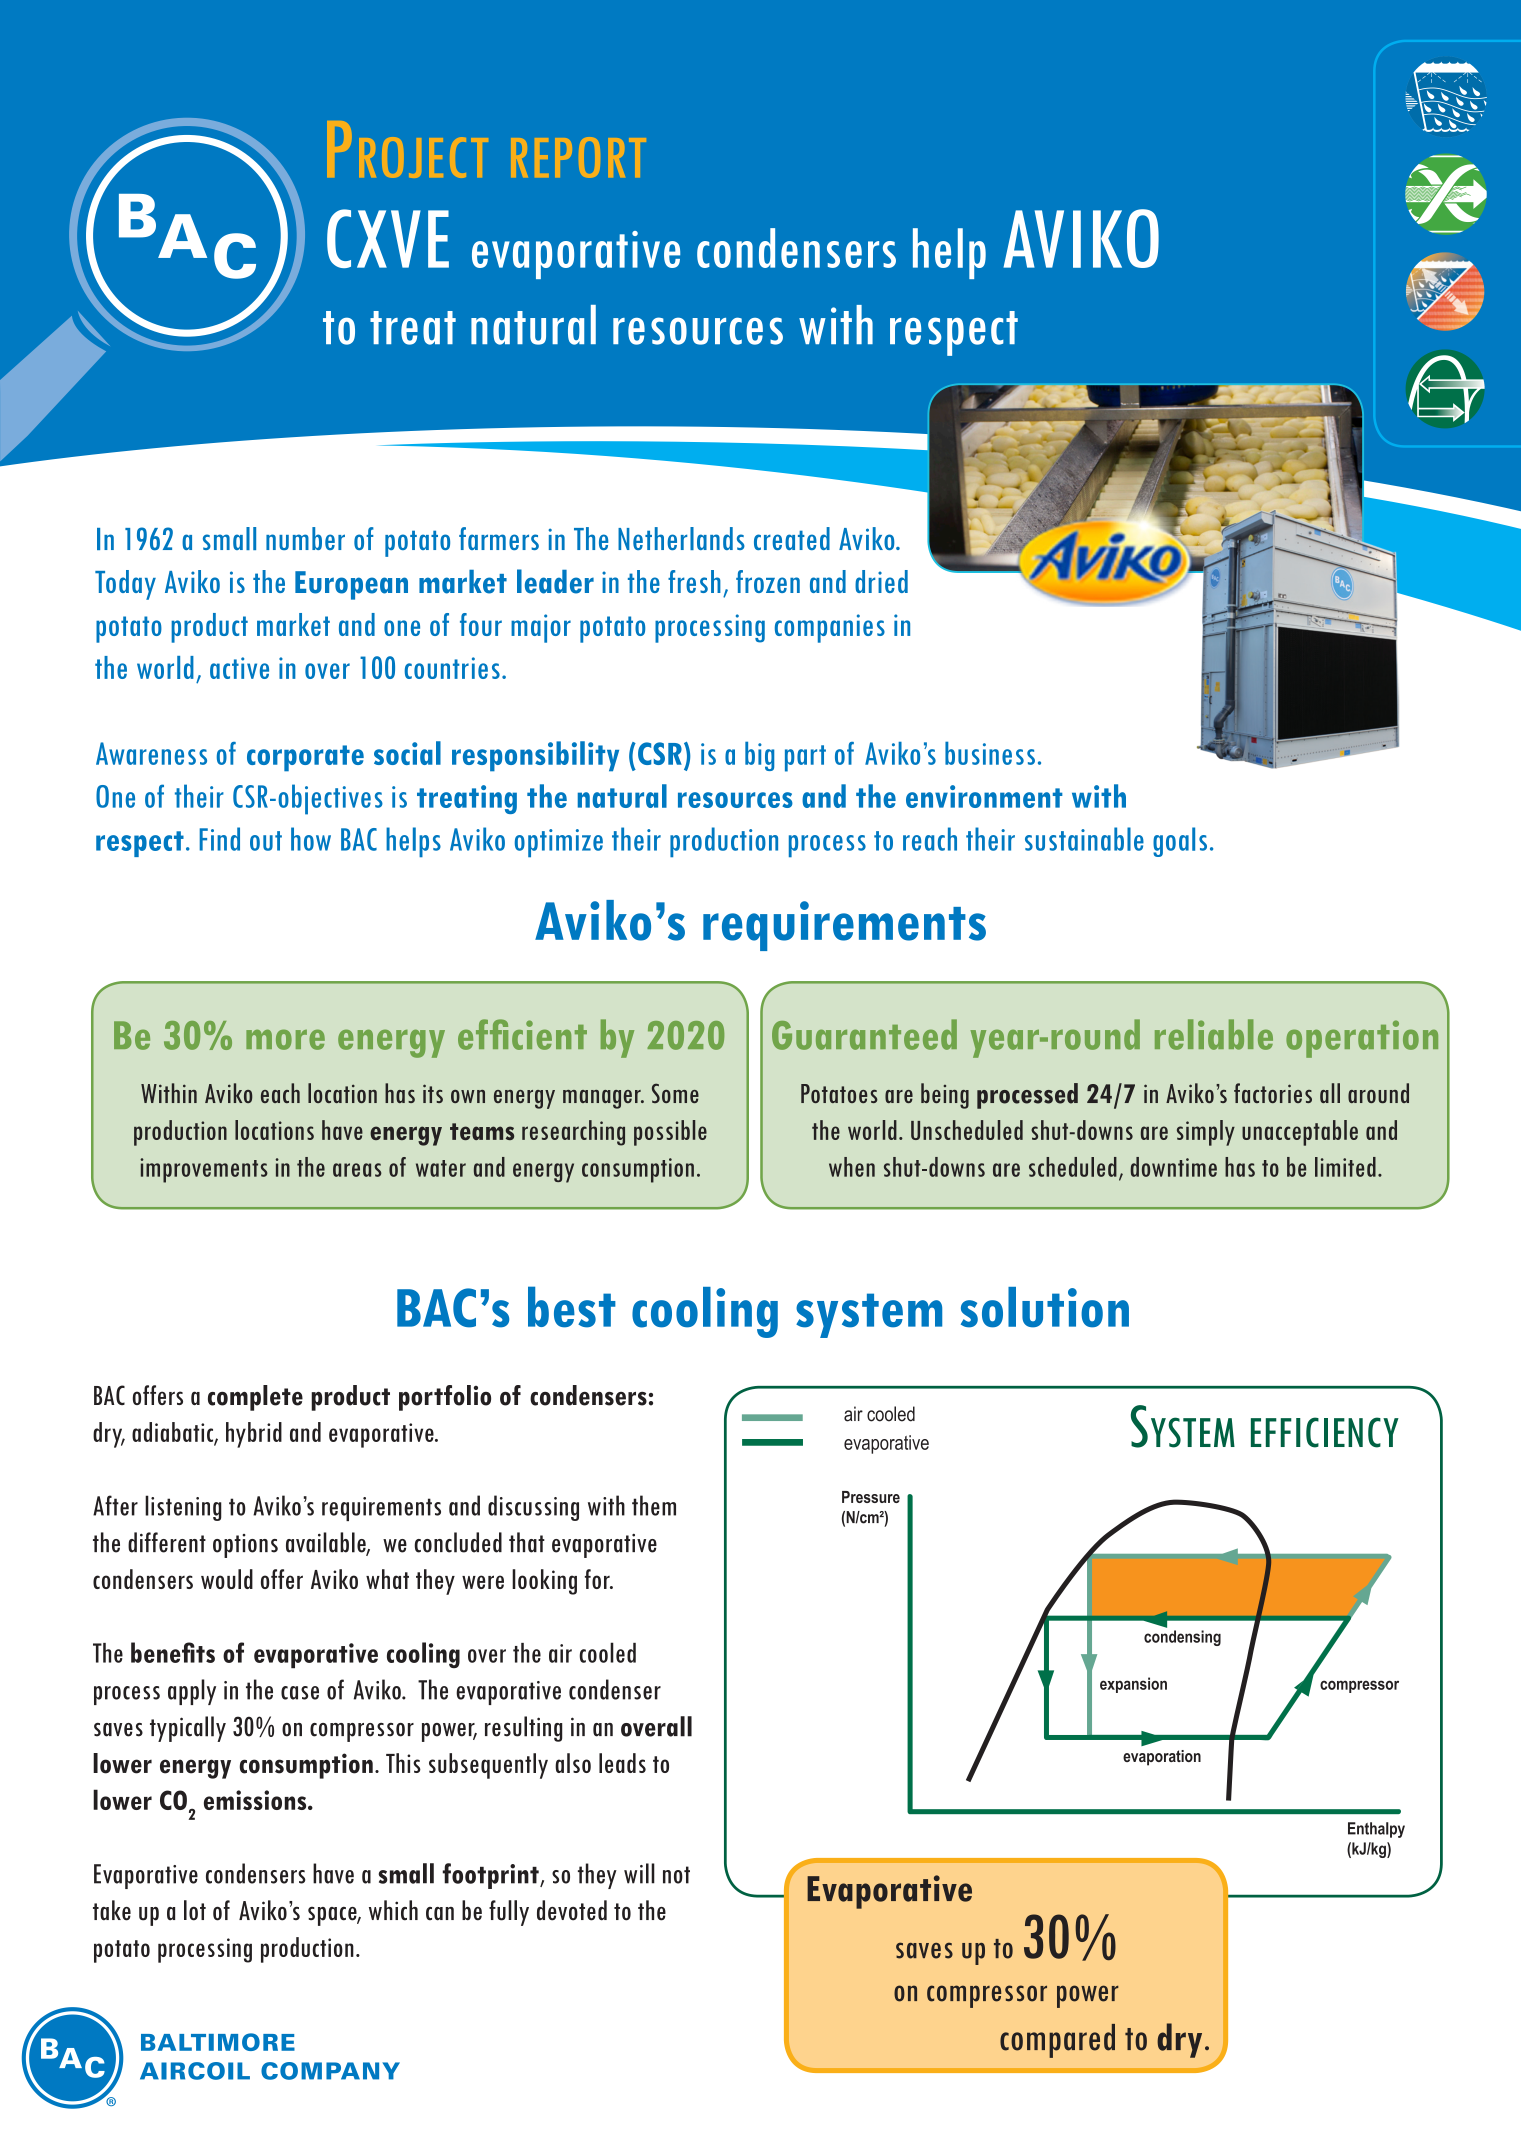  What do you see at coordinates (1214, 1034) in the image?
I see `reliable` at bounding box center [1214, 1034].
